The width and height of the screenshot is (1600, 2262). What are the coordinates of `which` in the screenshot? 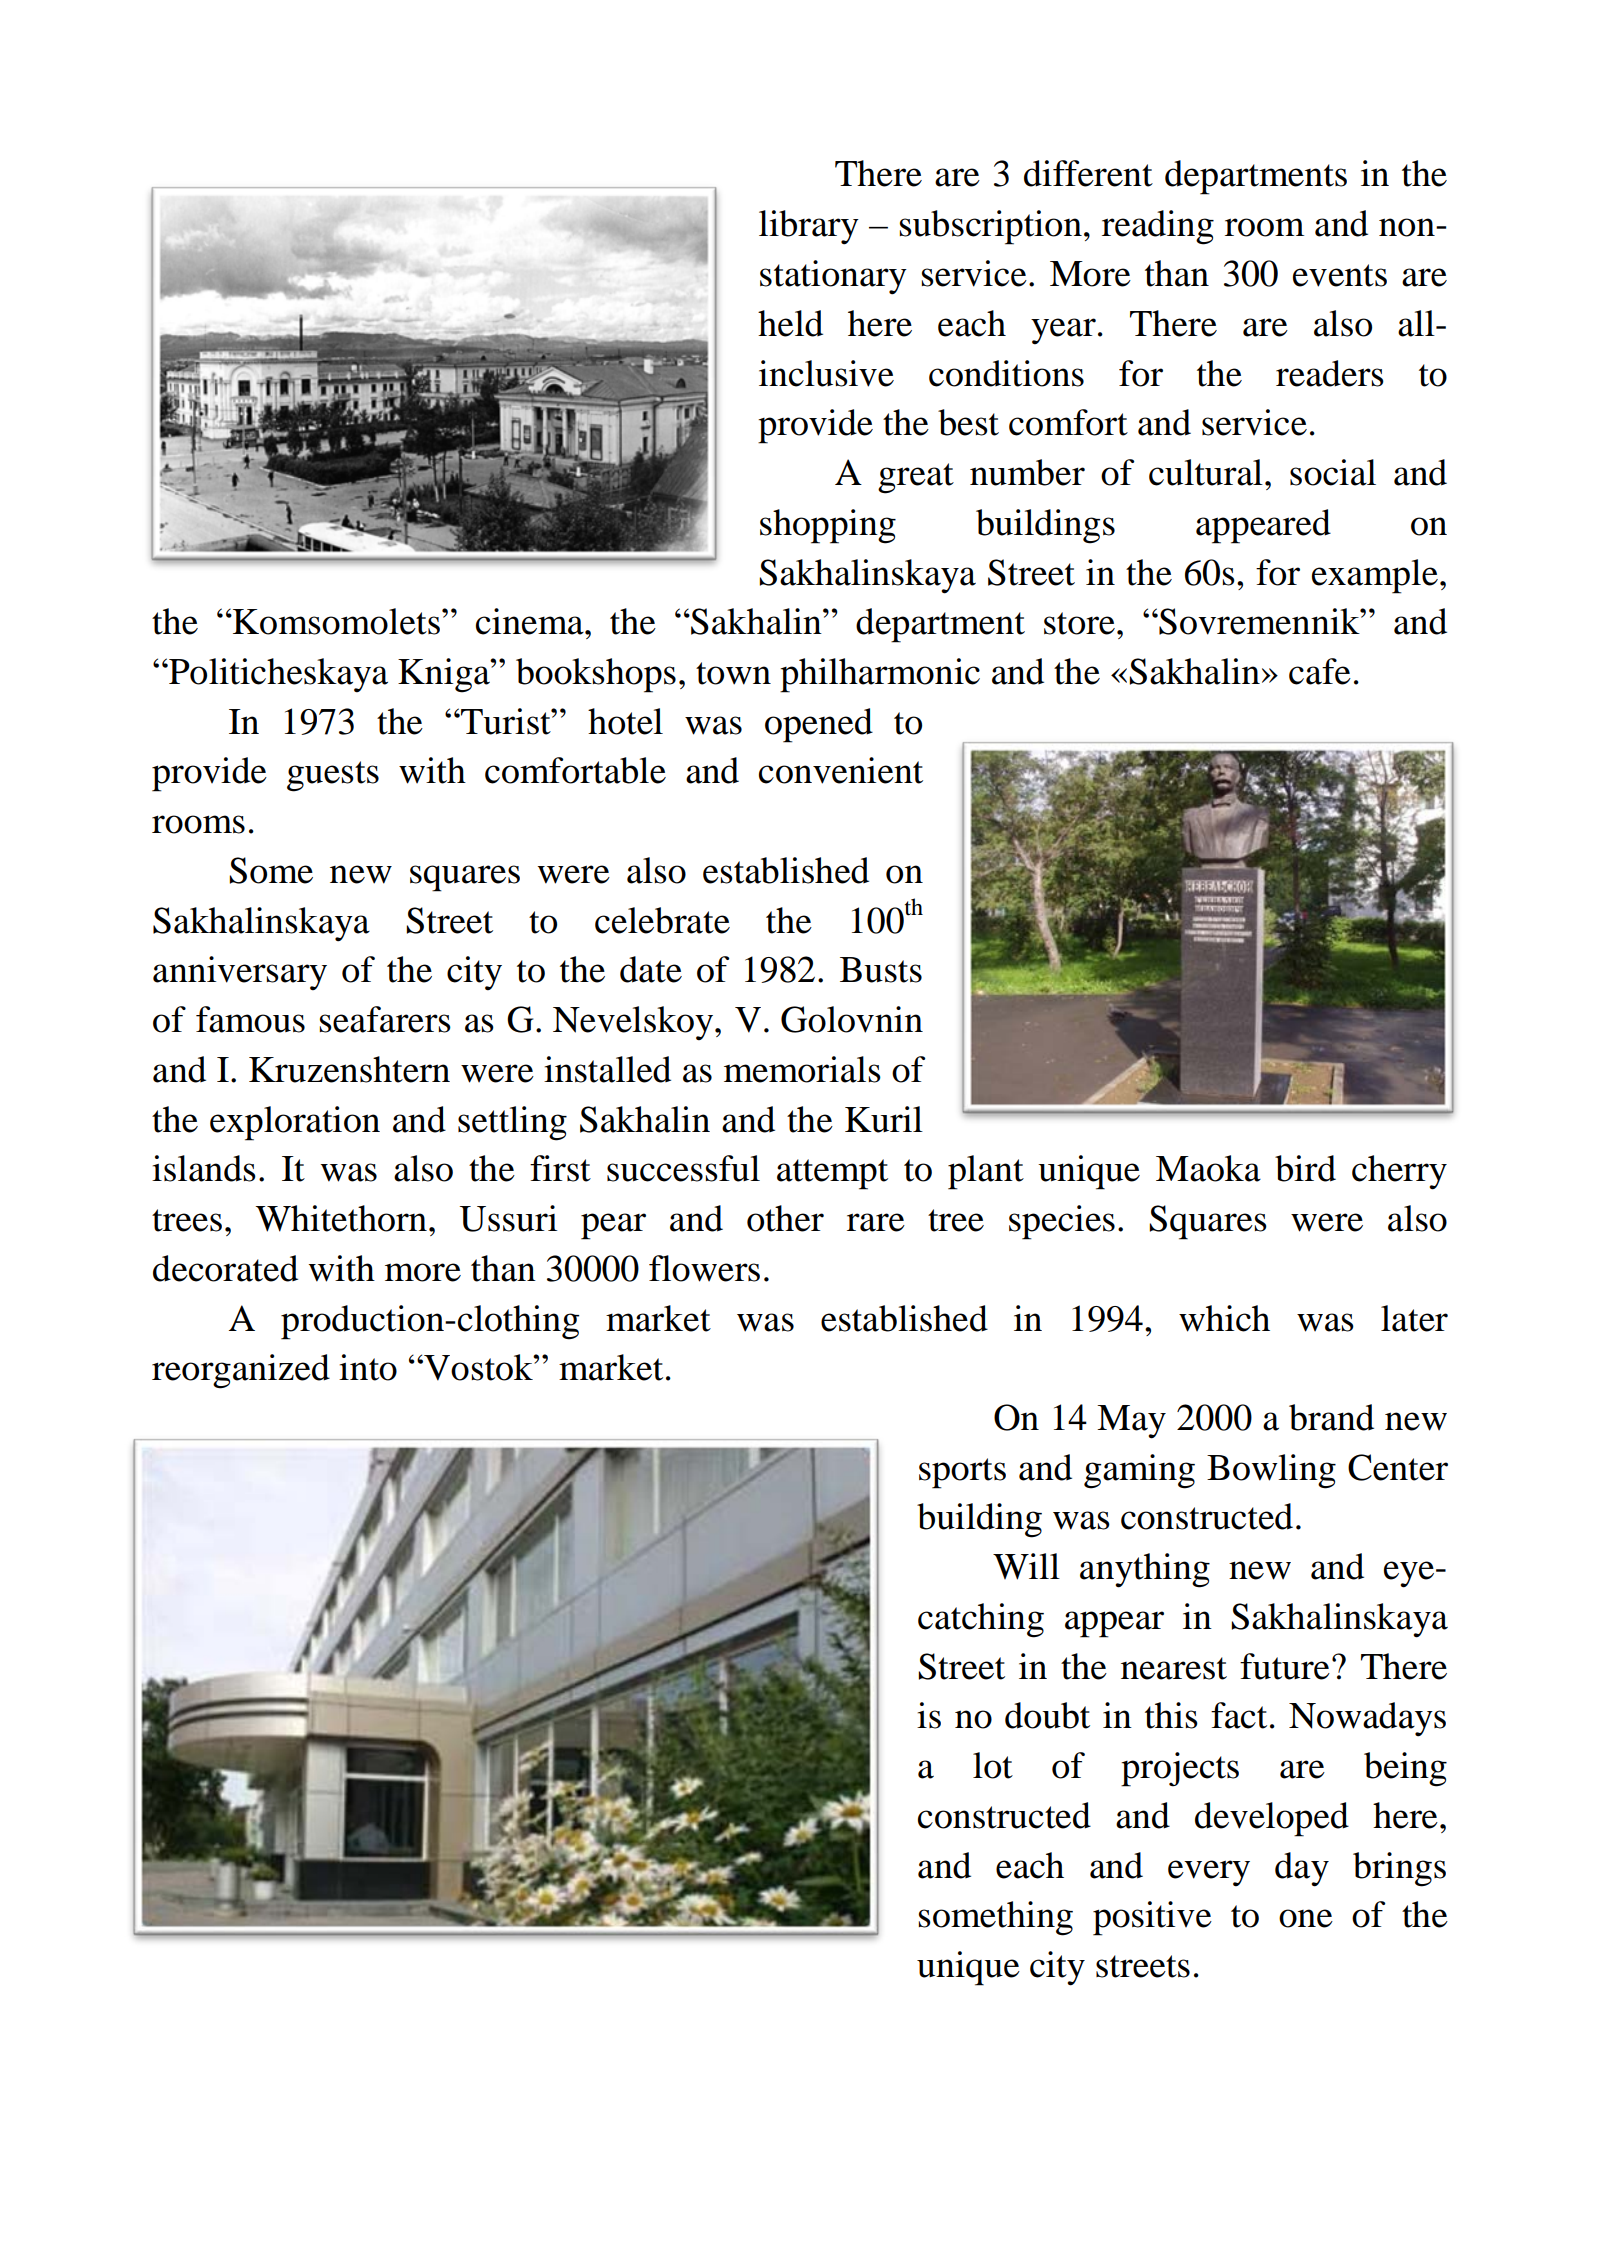 It's located at (1224, 1318).
